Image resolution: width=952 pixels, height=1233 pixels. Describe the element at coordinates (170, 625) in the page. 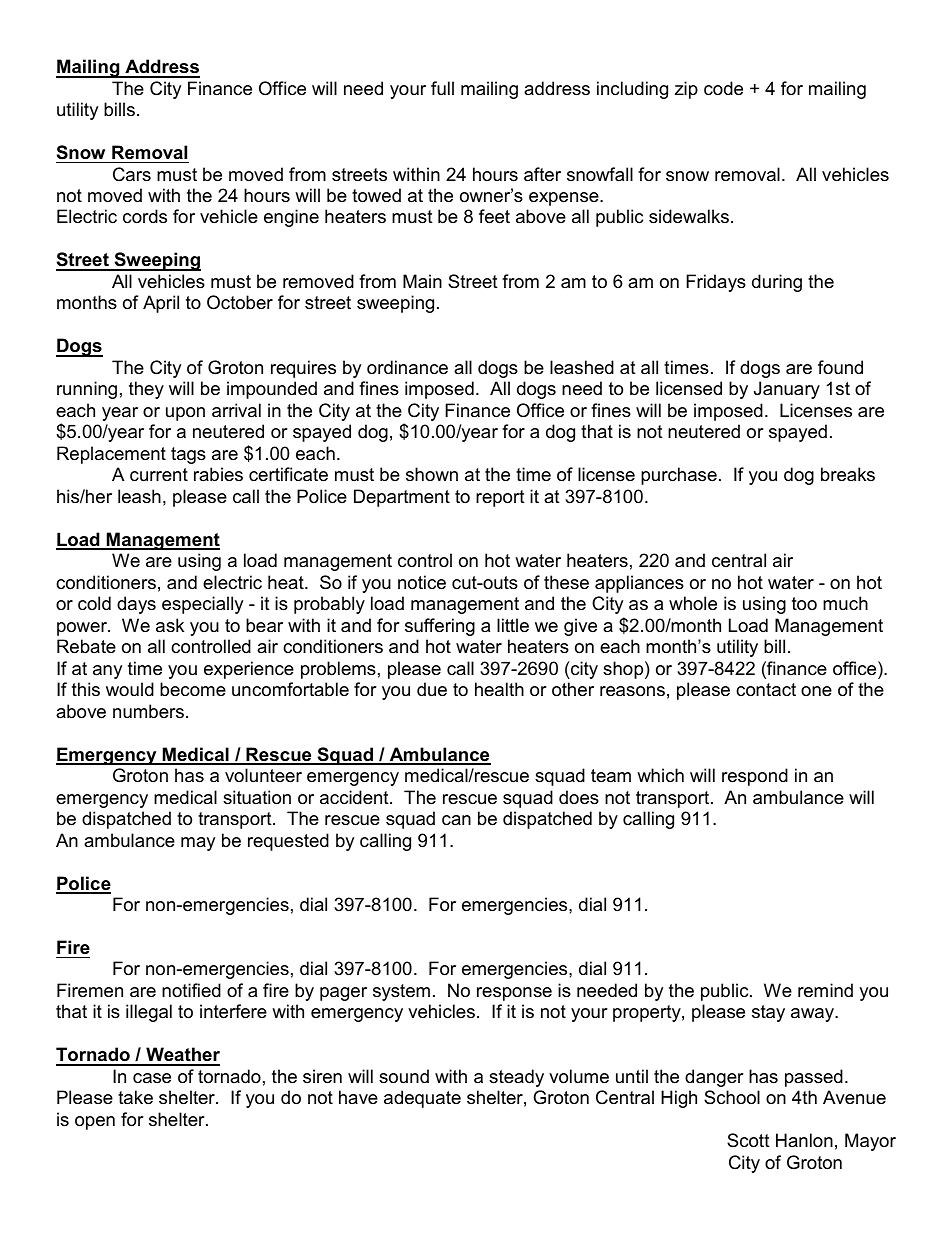

I see `ask` at that location.
